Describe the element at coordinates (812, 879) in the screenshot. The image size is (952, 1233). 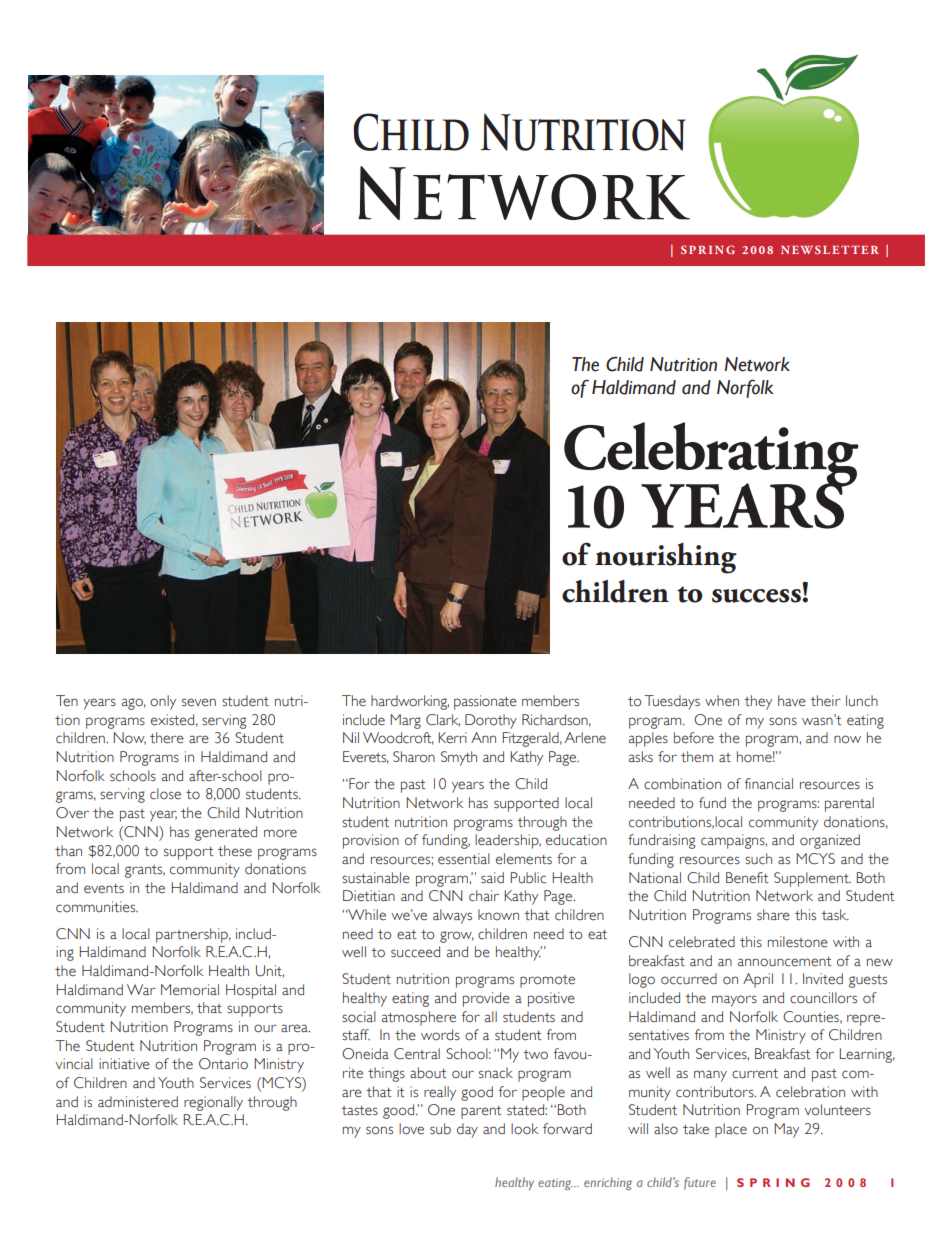
I see `Supplement` at that location.
